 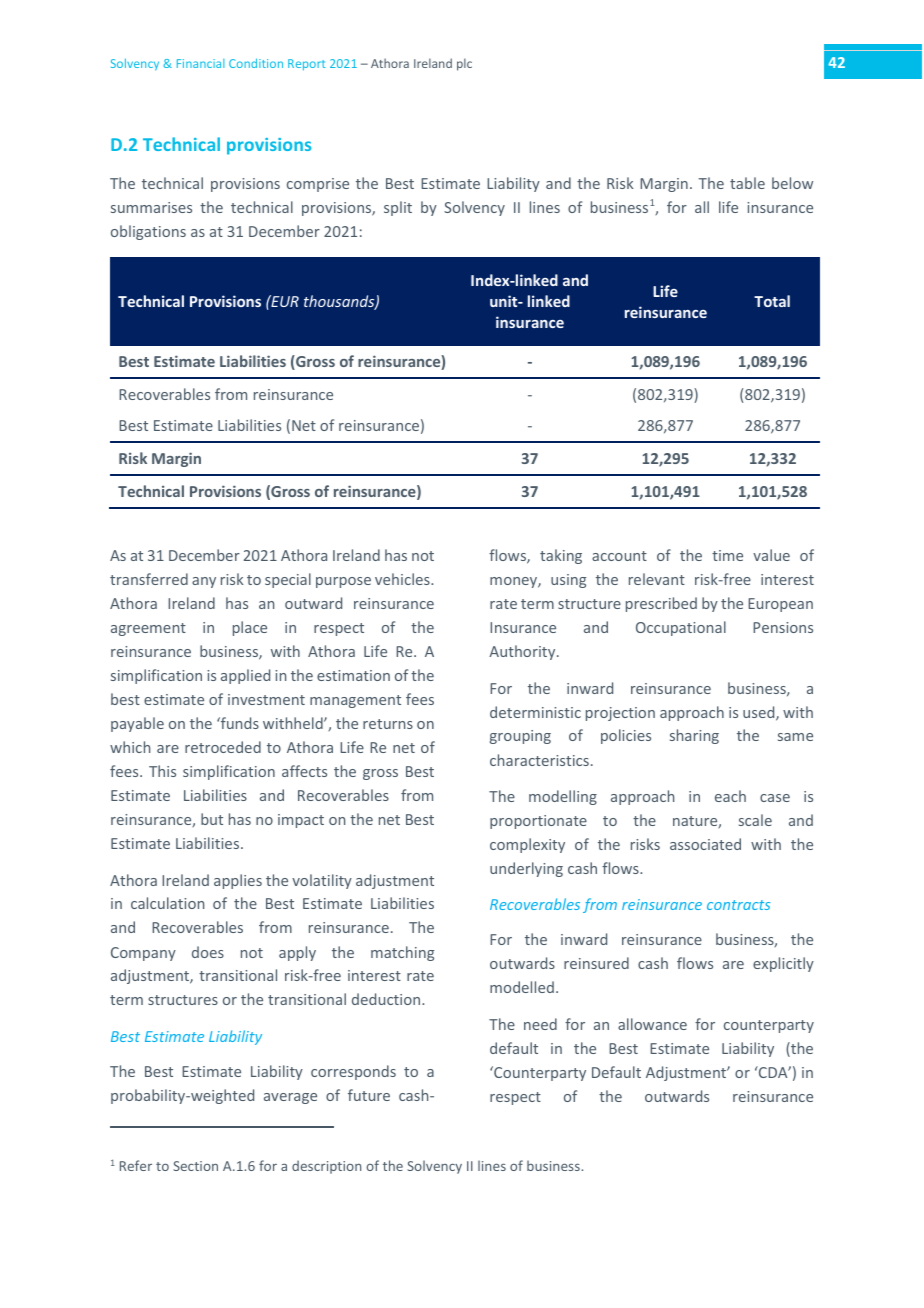 I want to click on Section, so click(x=195, y=1166).
